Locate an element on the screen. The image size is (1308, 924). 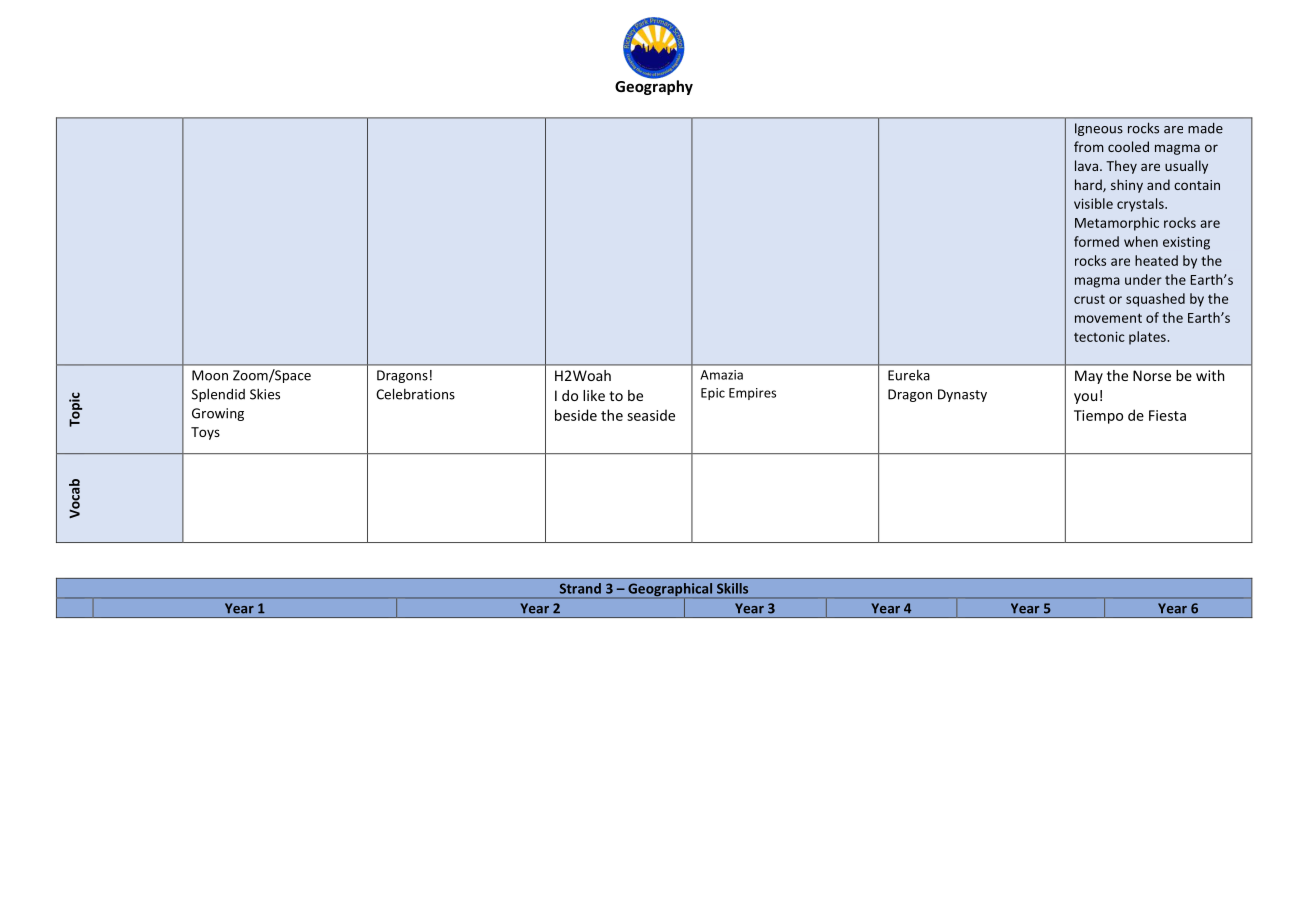
Geography is located at coordinates (654, 86).
